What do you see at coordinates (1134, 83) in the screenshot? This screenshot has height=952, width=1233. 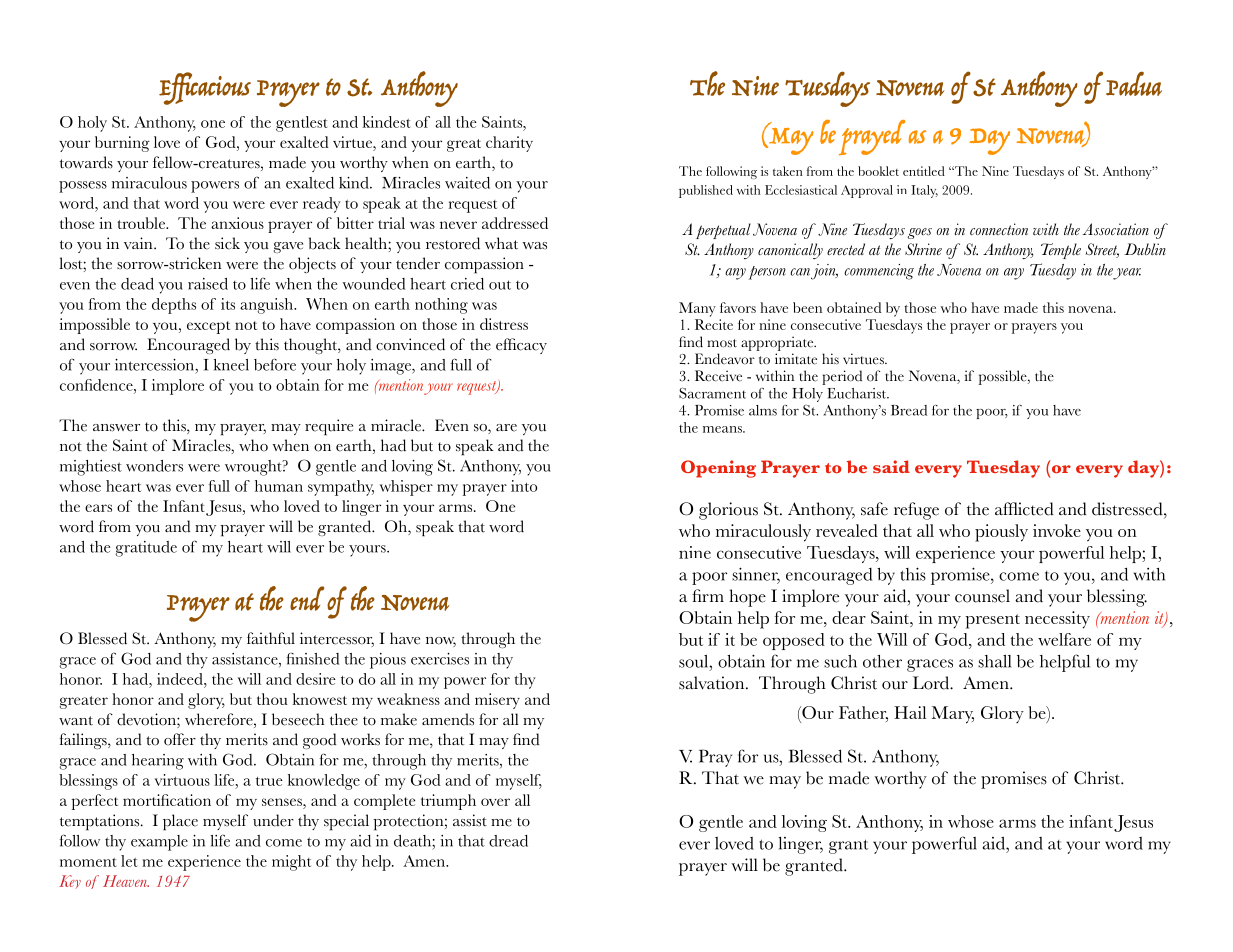 I see `Padua` at bounding box center [1134, 83].
